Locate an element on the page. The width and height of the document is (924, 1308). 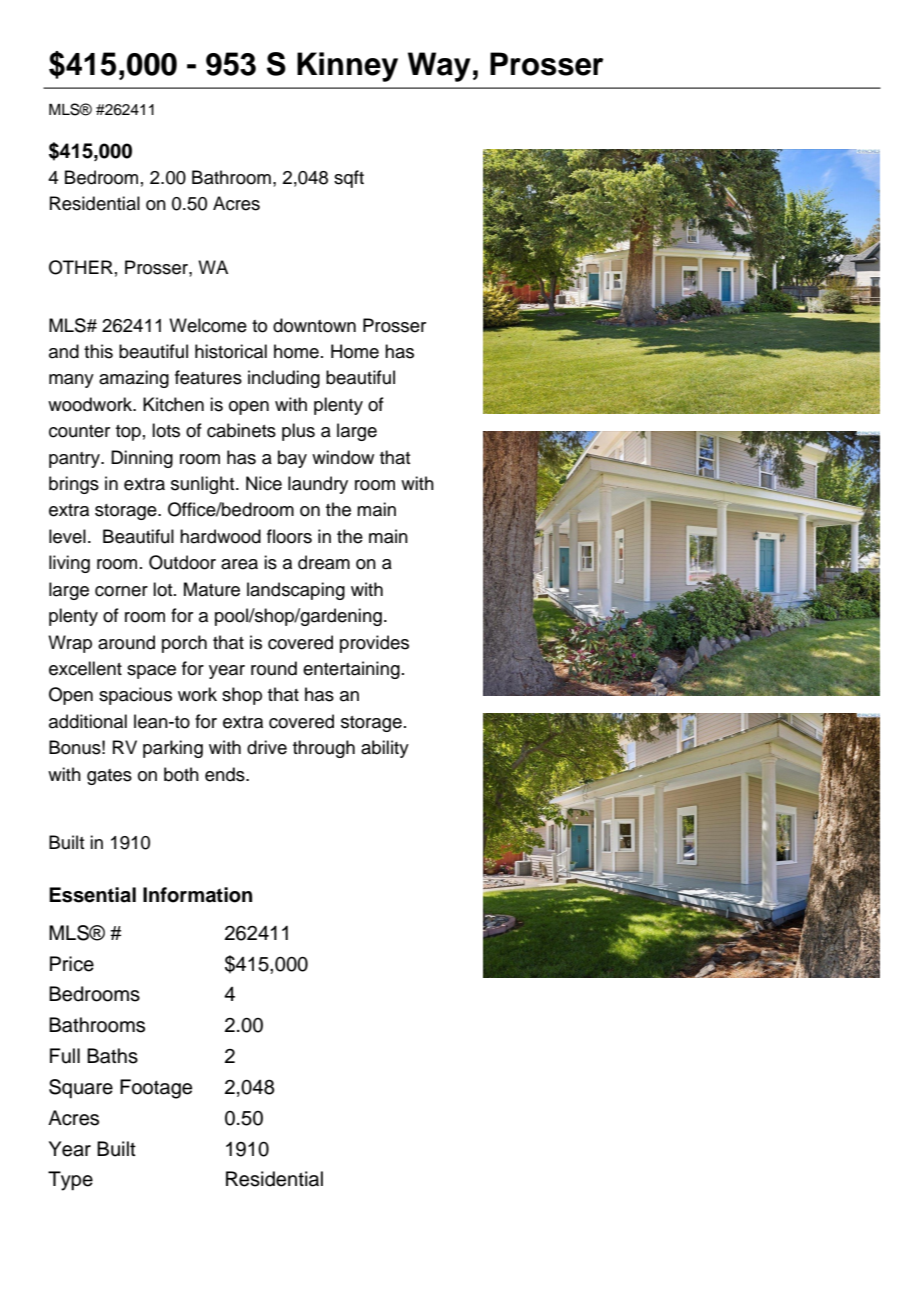
Footage is located at coordinates (156, 1089).
